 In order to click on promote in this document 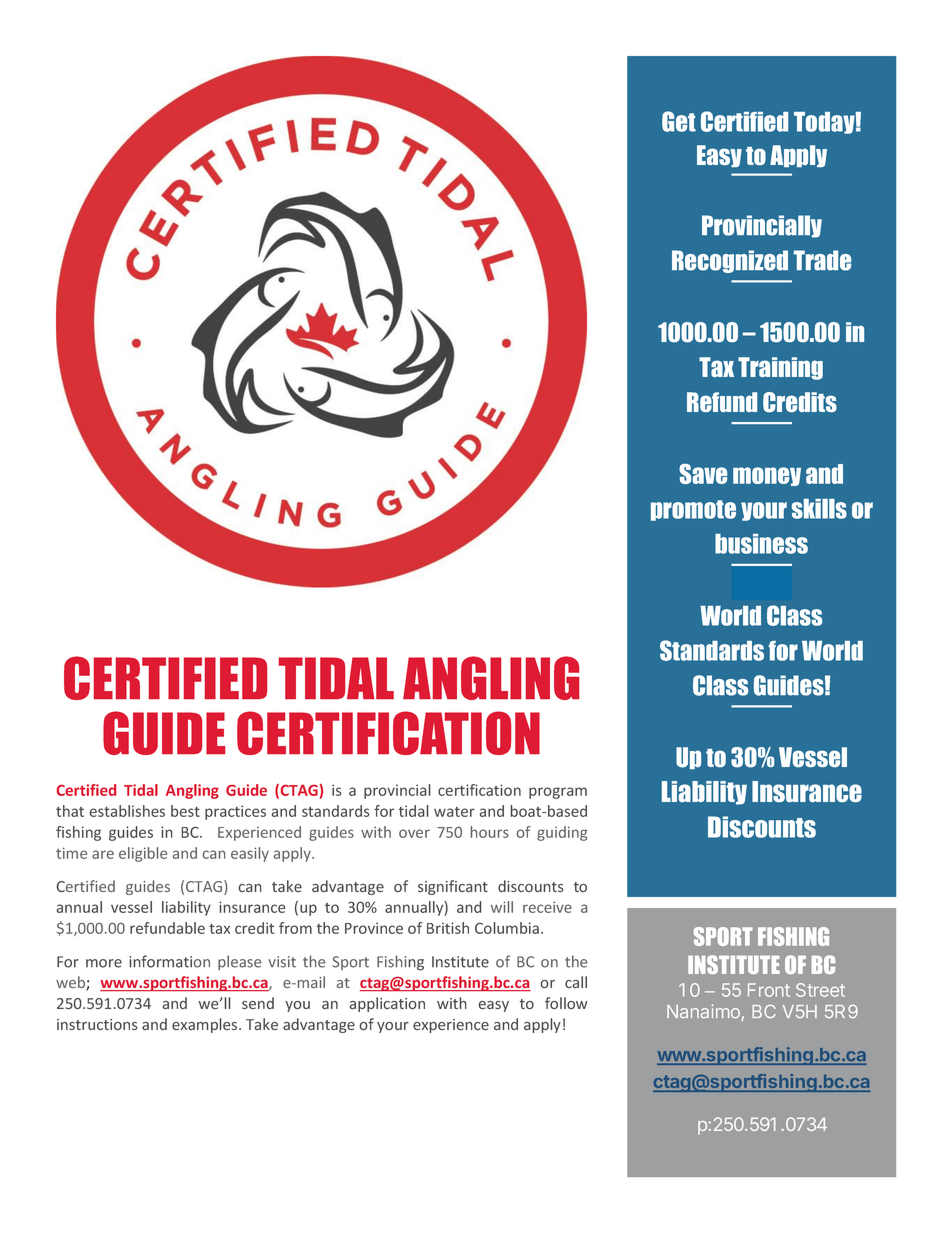, I will do `click(693, 510)`.
